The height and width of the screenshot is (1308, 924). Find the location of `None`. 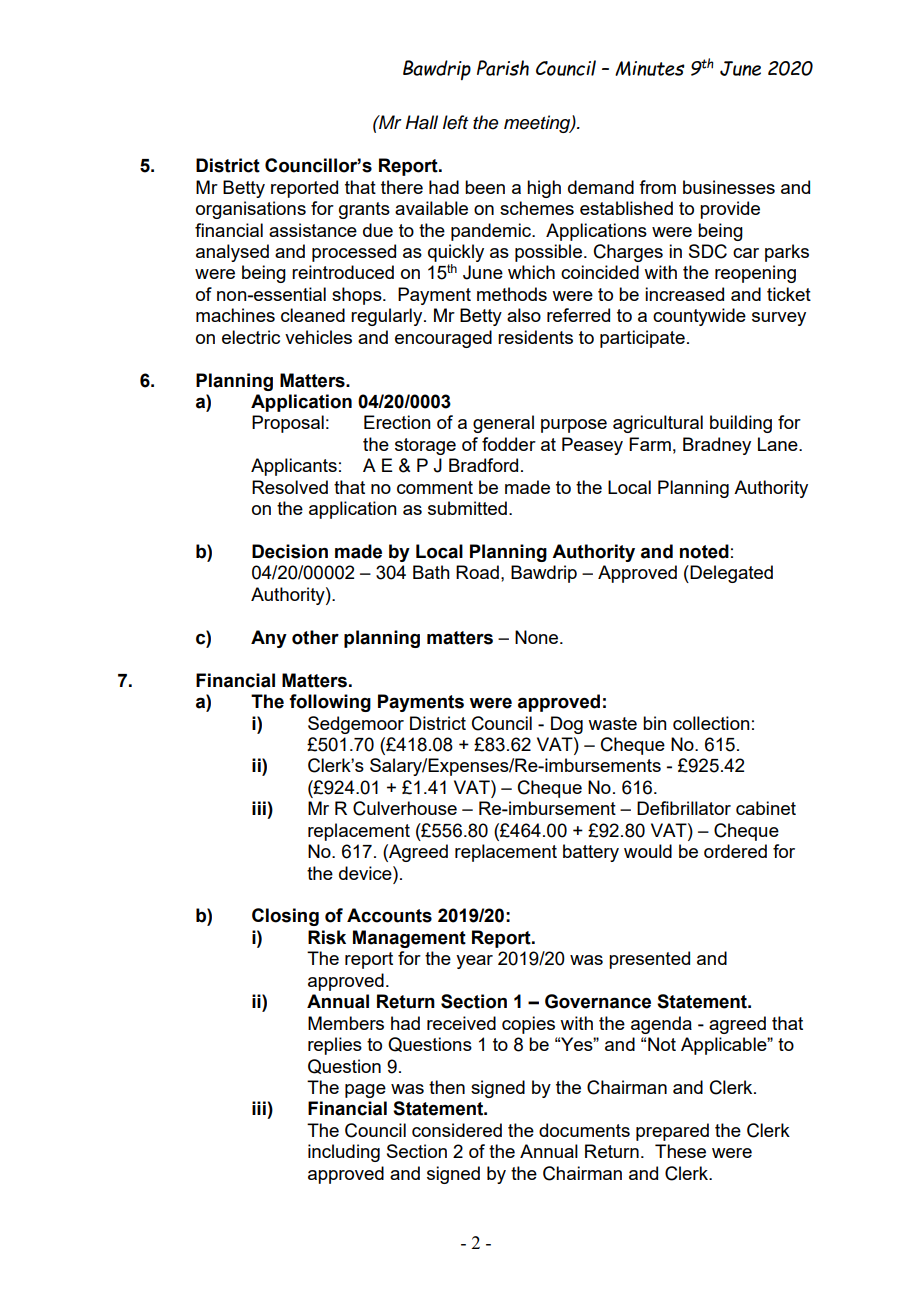

None is located at coordinates (538, 637).
